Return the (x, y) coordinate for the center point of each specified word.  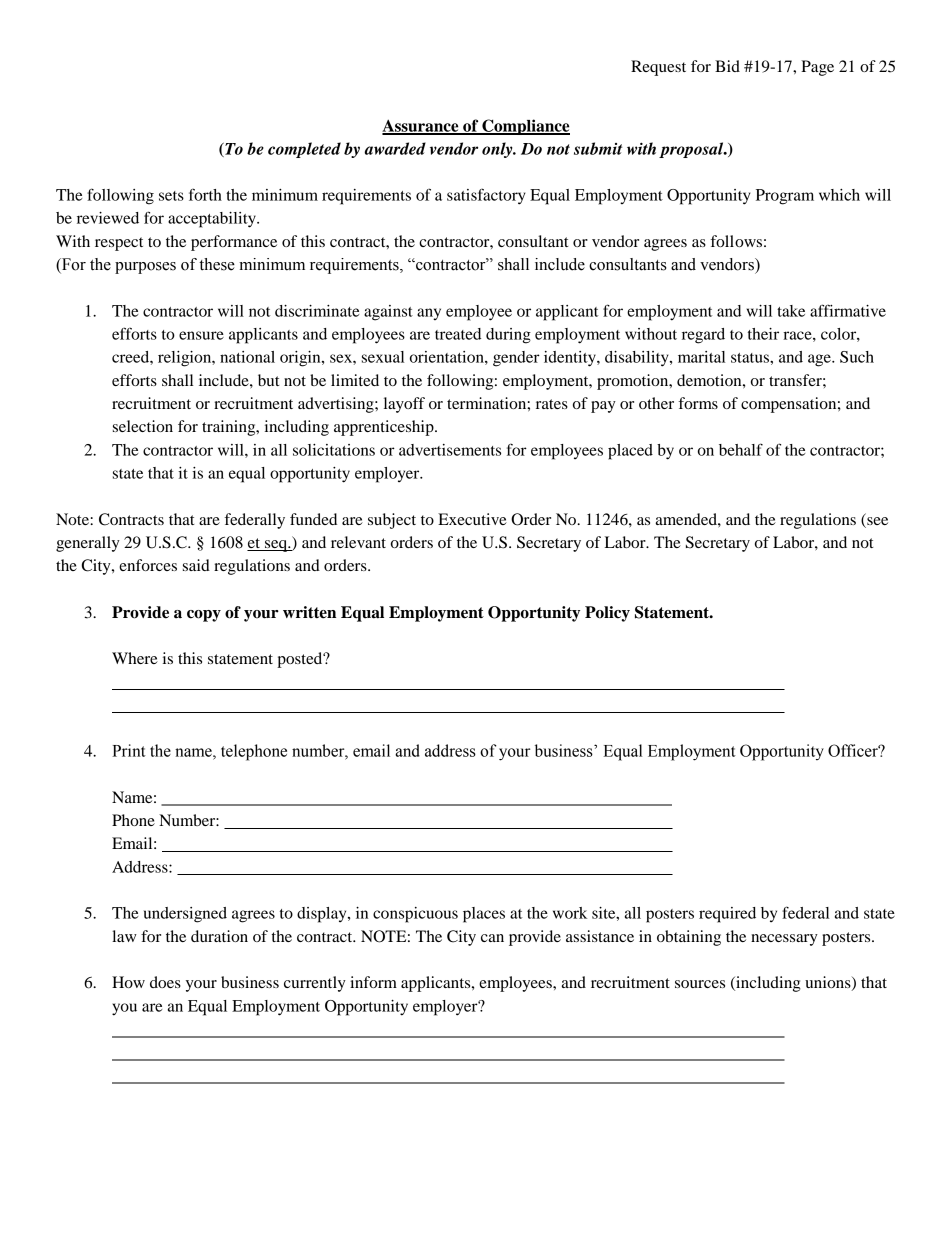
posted (301, 660)
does (165, 982)
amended (687, 519)
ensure (201, 335)
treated (458, 334)
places (484, 915)
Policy (607, 614)
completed (304, 150)
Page (817, 68)
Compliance (525, 127)
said (196, 565)
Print (129, 750)
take (791, 311)
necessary (784, 940)
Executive (472, 519)
